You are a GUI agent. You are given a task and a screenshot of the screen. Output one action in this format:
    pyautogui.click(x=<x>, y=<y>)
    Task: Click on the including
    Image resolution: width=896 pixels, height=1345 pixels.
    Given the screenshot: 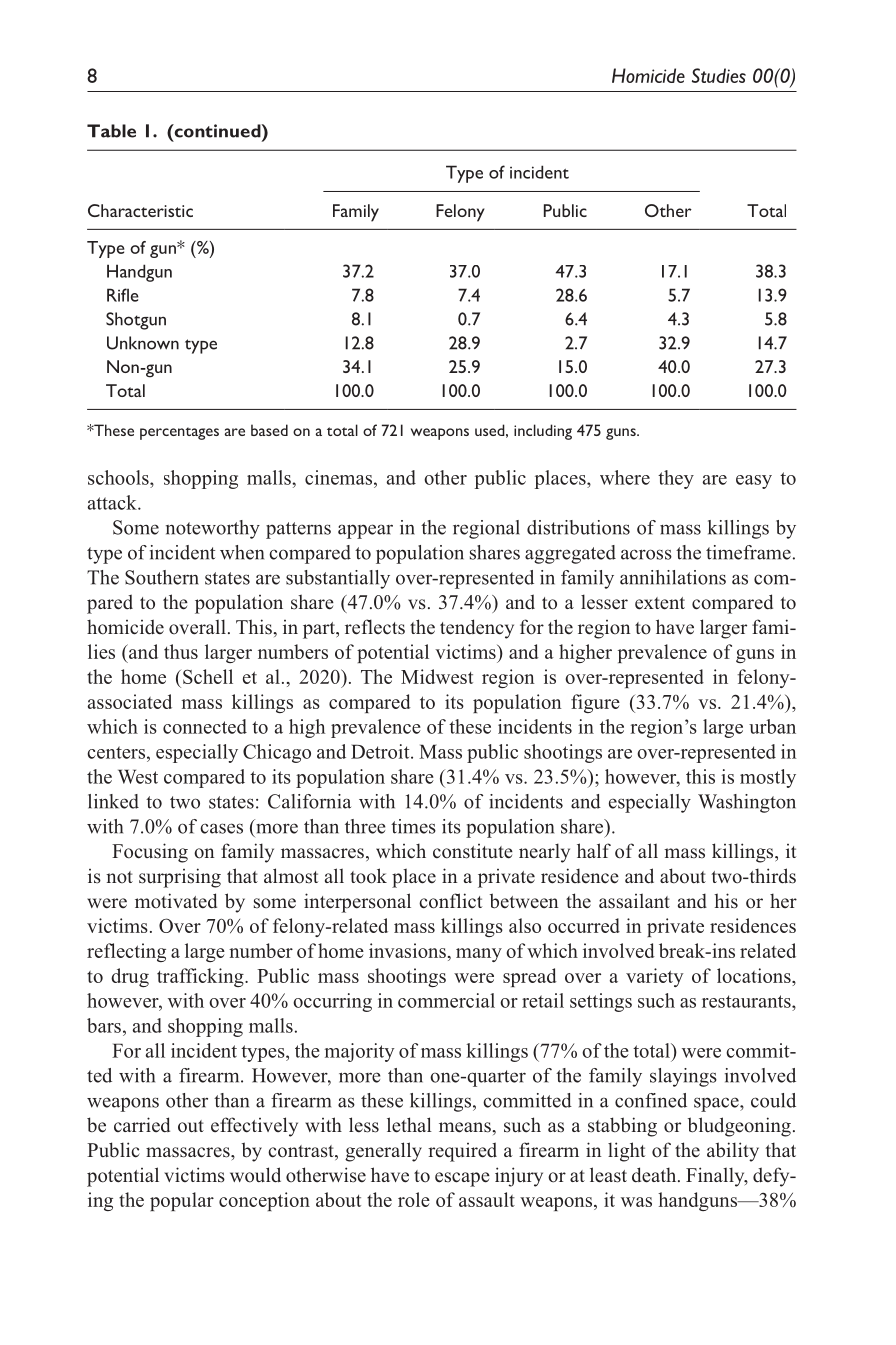 What is the action you would take?
    pyautogui.click(x=543, y=432)
